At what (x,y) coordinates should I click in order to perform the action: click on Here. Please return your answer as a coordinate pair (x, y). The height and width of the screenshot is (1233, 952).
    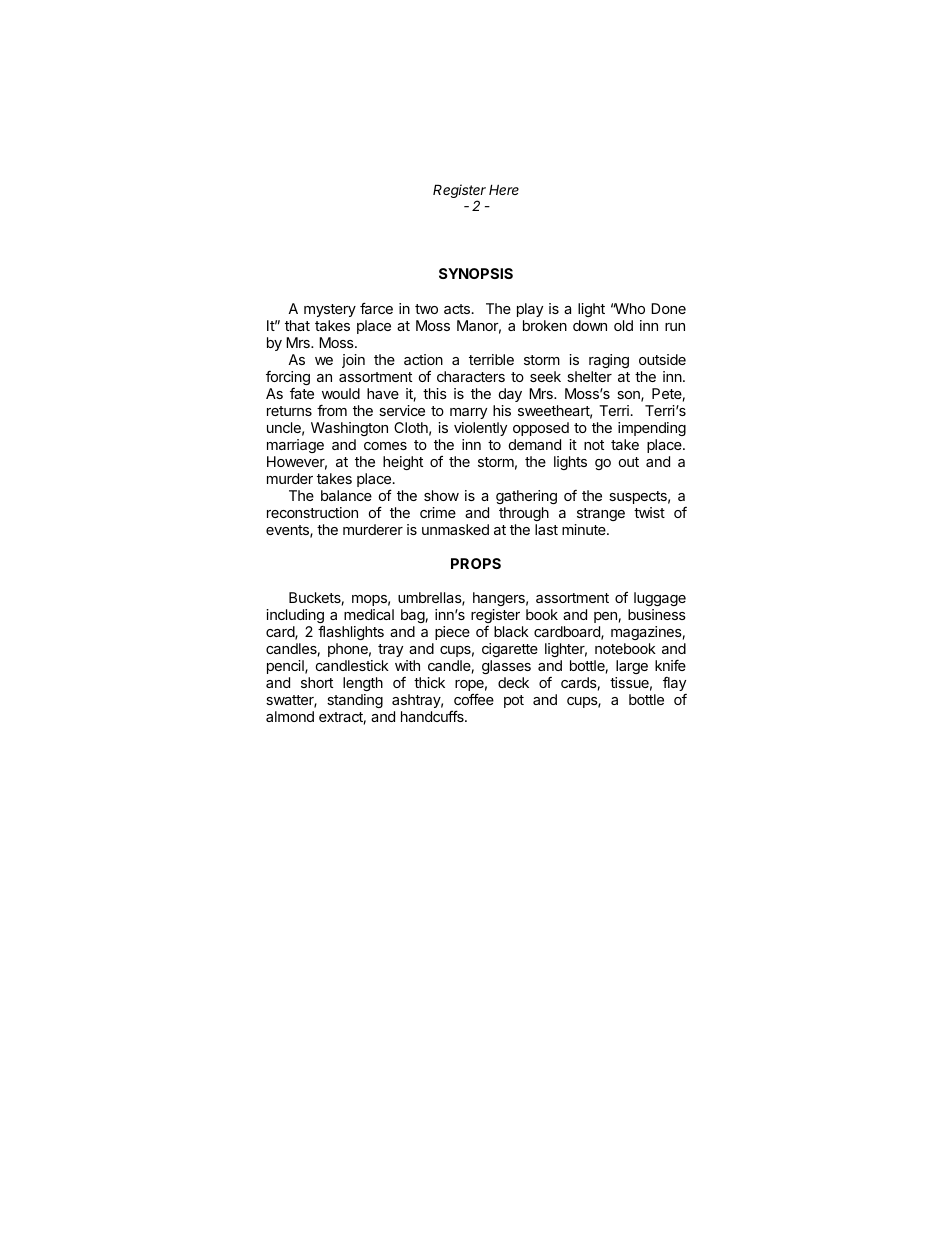
    Looking at the image, I should click on (504, 189).
